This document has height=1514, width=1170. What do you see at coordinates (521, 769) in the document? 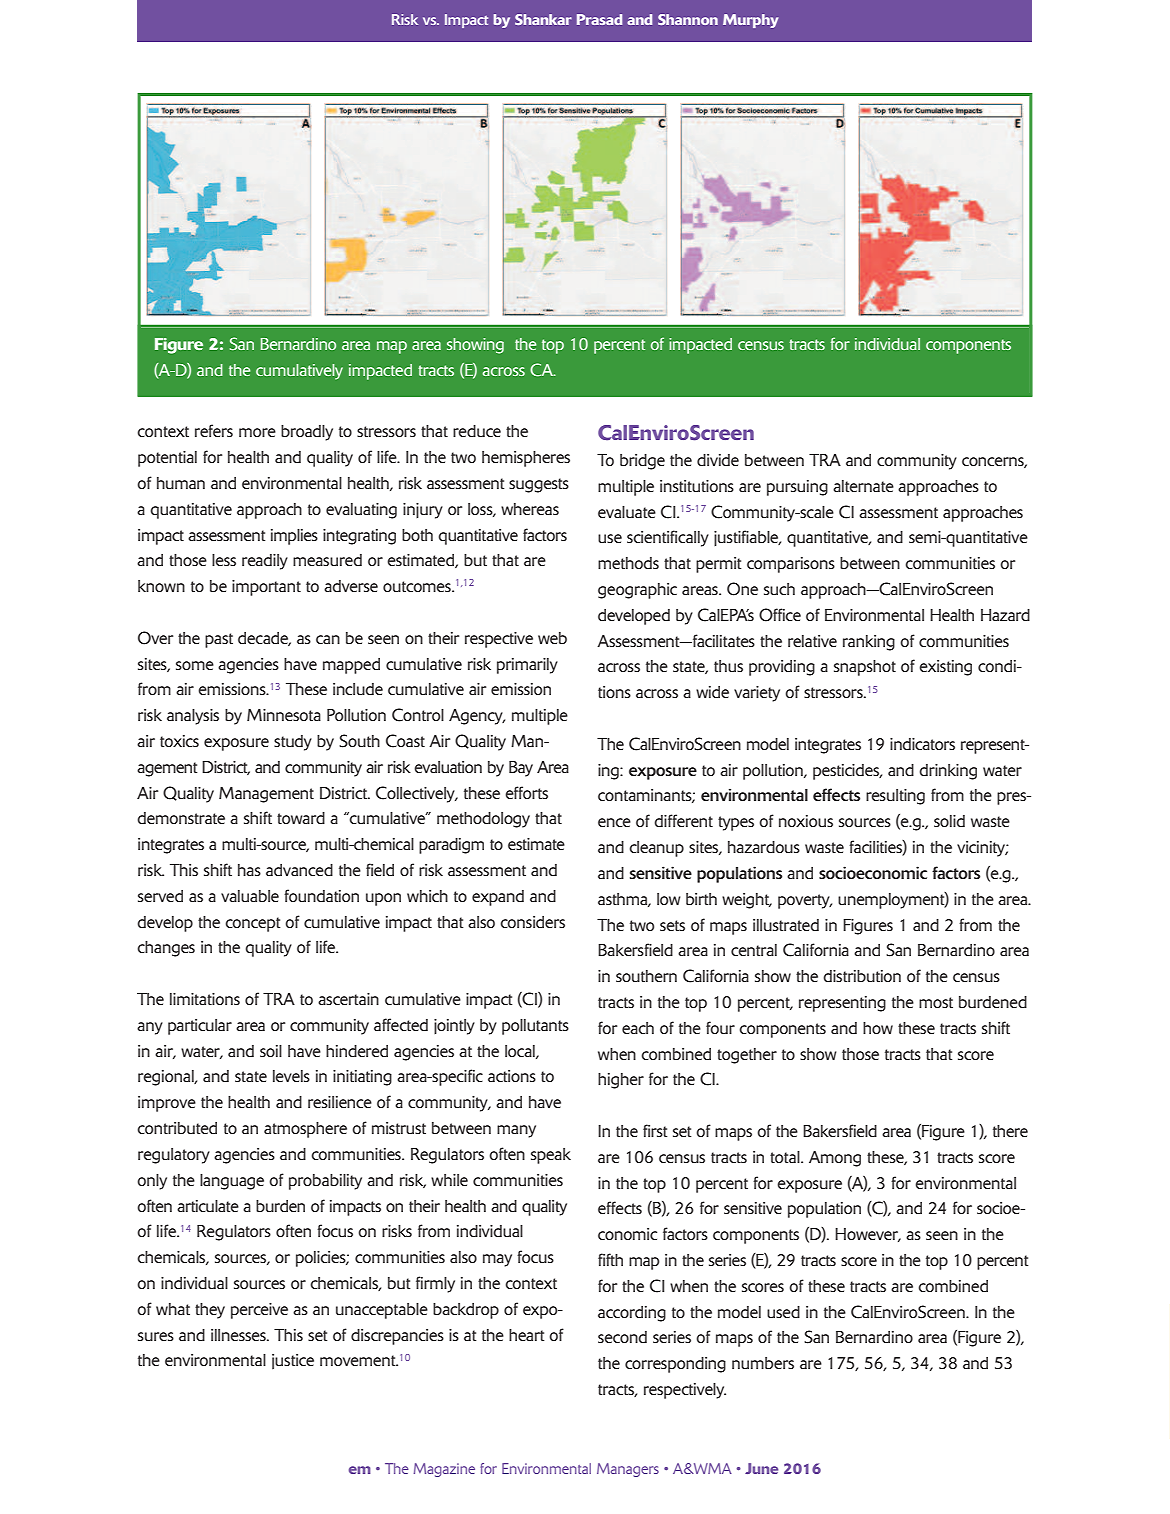
I see `Bay` at bounding box center [521, 769].
